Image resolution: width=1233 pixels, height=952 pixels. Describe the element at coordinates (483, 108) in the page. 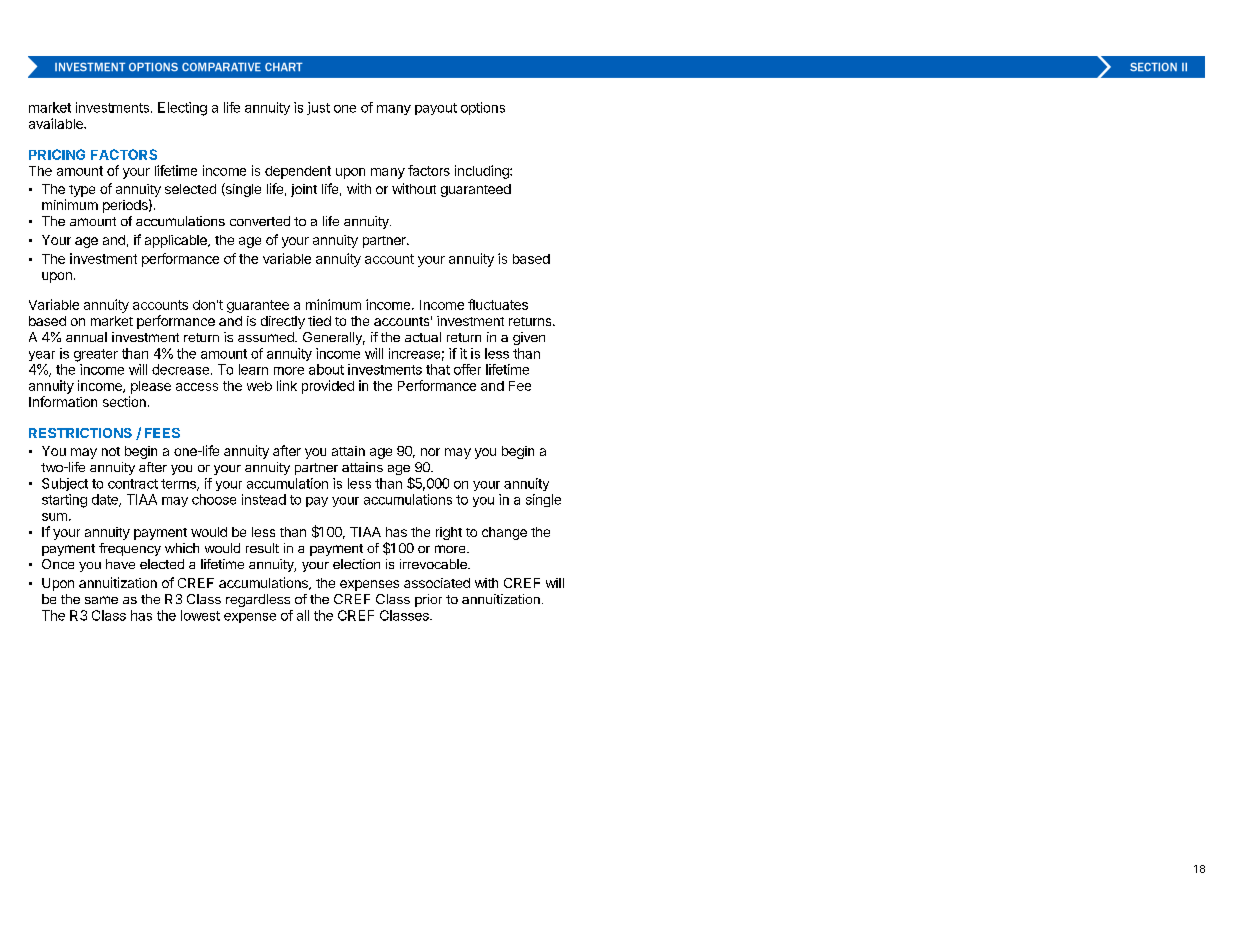

I see `options` at that location.
